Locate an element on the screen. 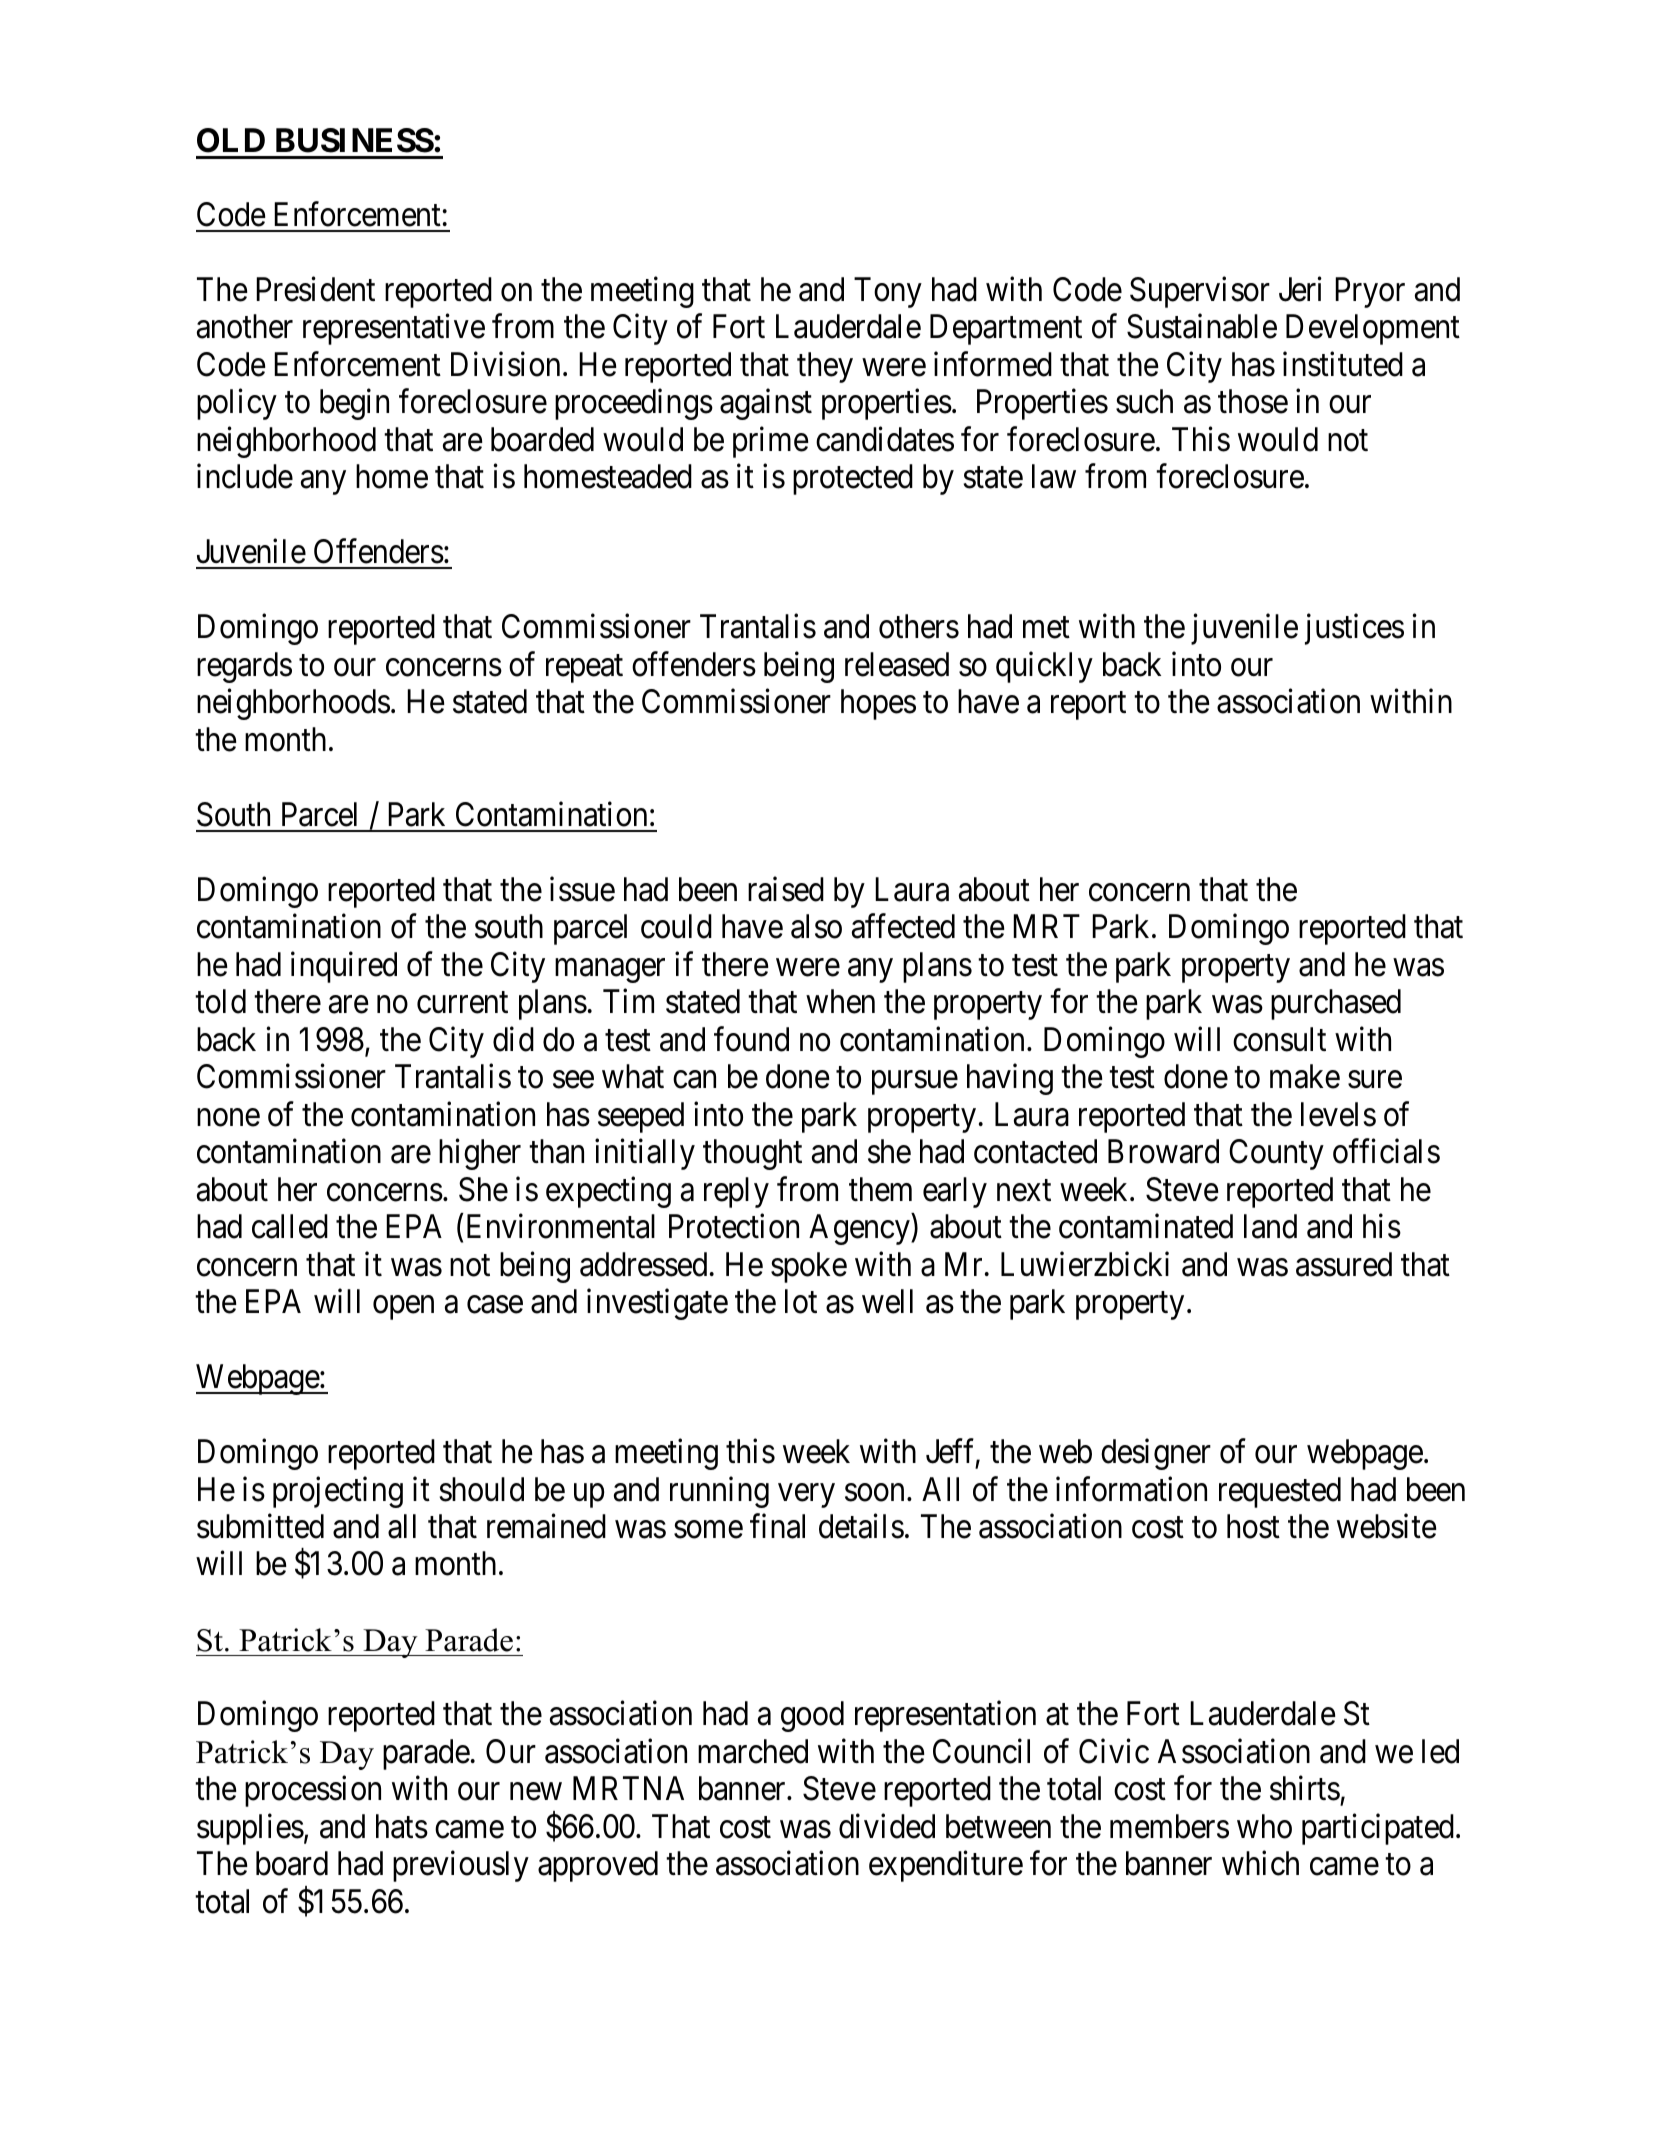 Image resolution: width=1662 pixels, height=2151 pixels. found is located at coordinates (751, 1039).
